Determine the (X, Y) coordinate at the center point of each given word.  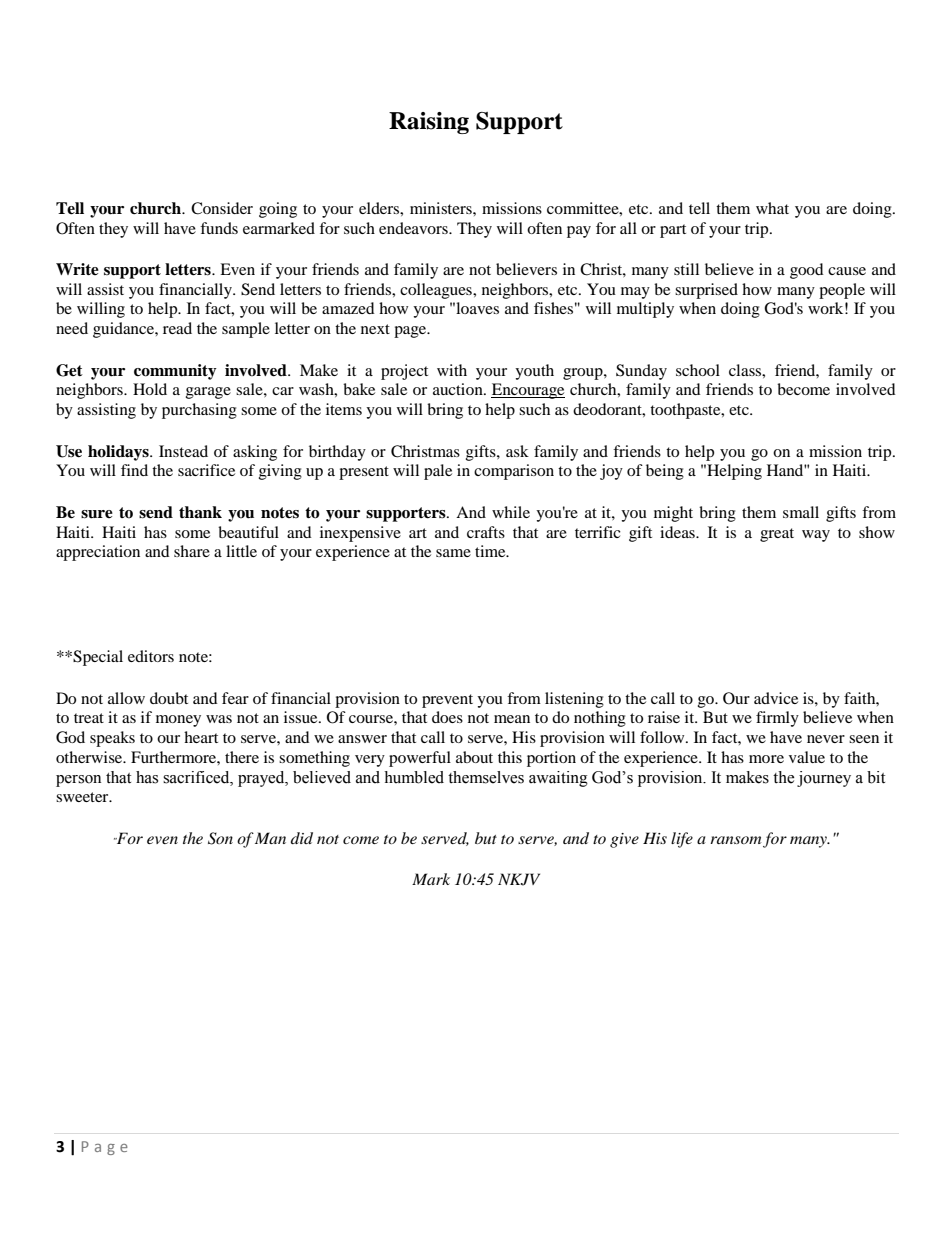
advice (776, 698)
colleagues (437, 291)
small (801, 512)
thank (200, 512)
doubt (169, 698)
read (177, 328)
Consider (222, 208)
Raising (429, 123)
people (842, 291)
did (302, 838)
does (447, 717)
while (511, 512)
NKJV (519, 879)
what (772, 208)
